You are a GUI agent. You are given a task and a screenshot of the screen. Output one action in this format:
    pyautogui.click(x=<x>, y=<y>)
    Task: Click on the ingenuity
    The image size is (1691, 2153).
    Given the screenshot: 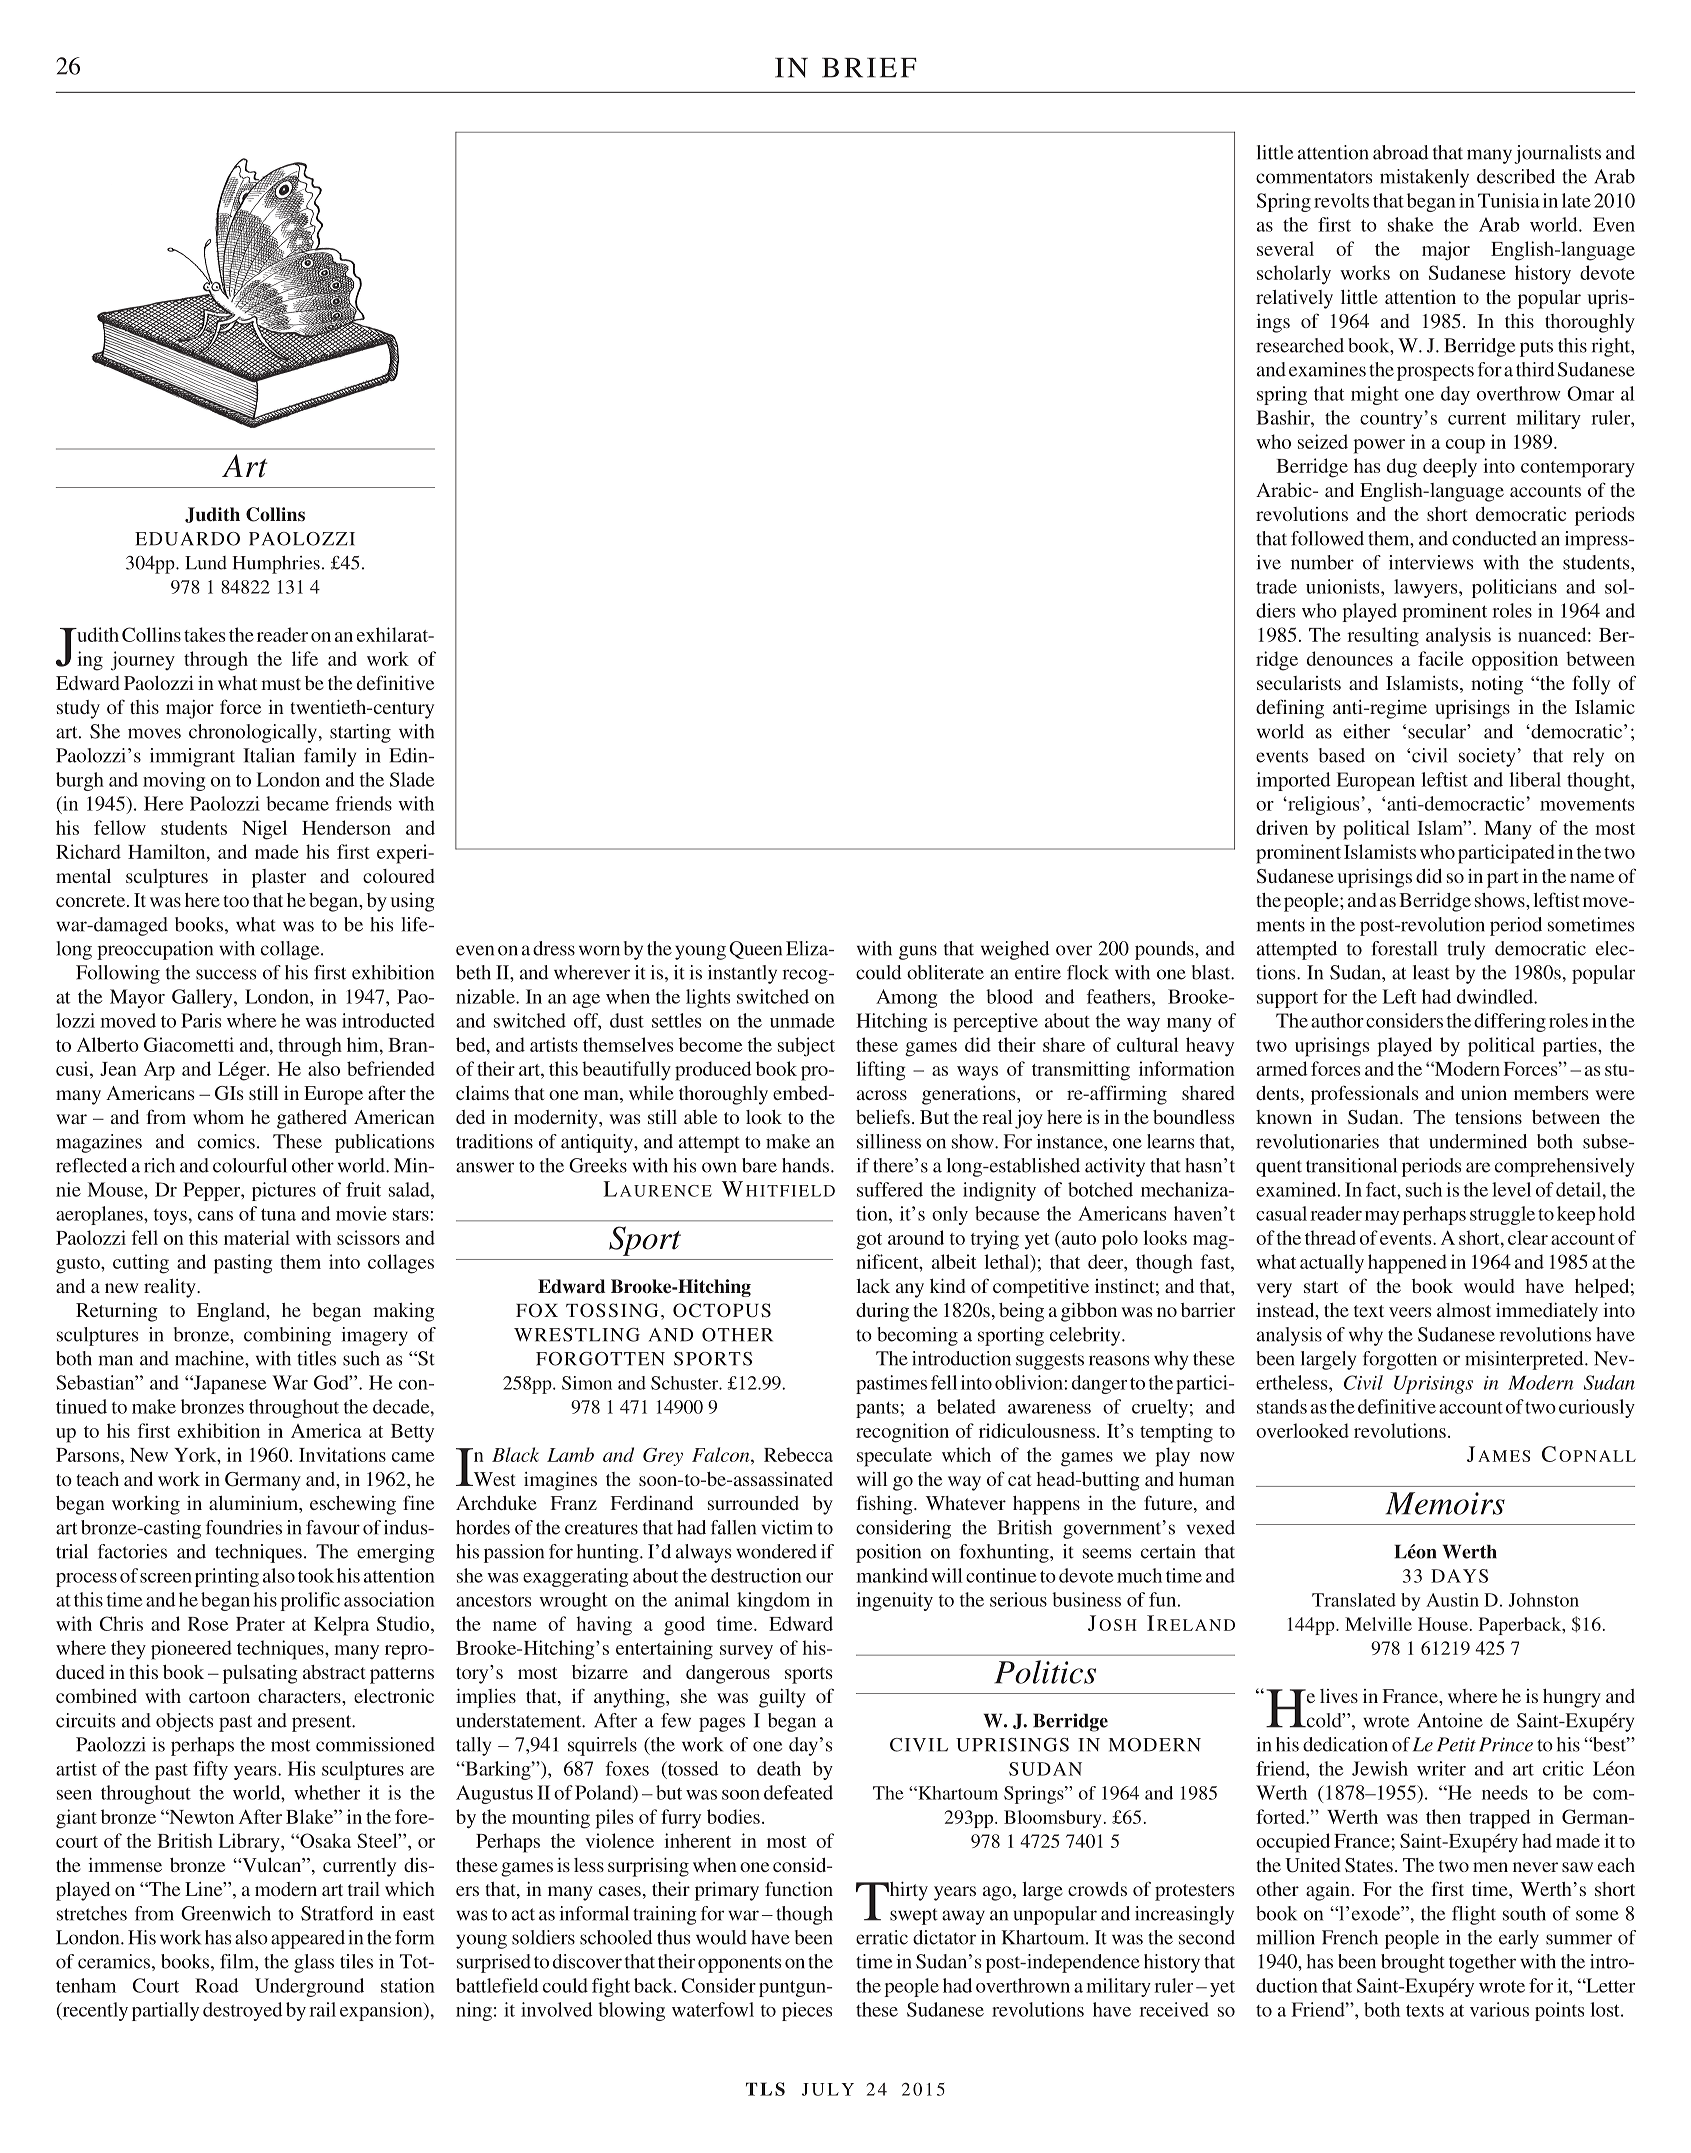 What is the action you would take?
    pyautogui.click(x=894, y=1601)
